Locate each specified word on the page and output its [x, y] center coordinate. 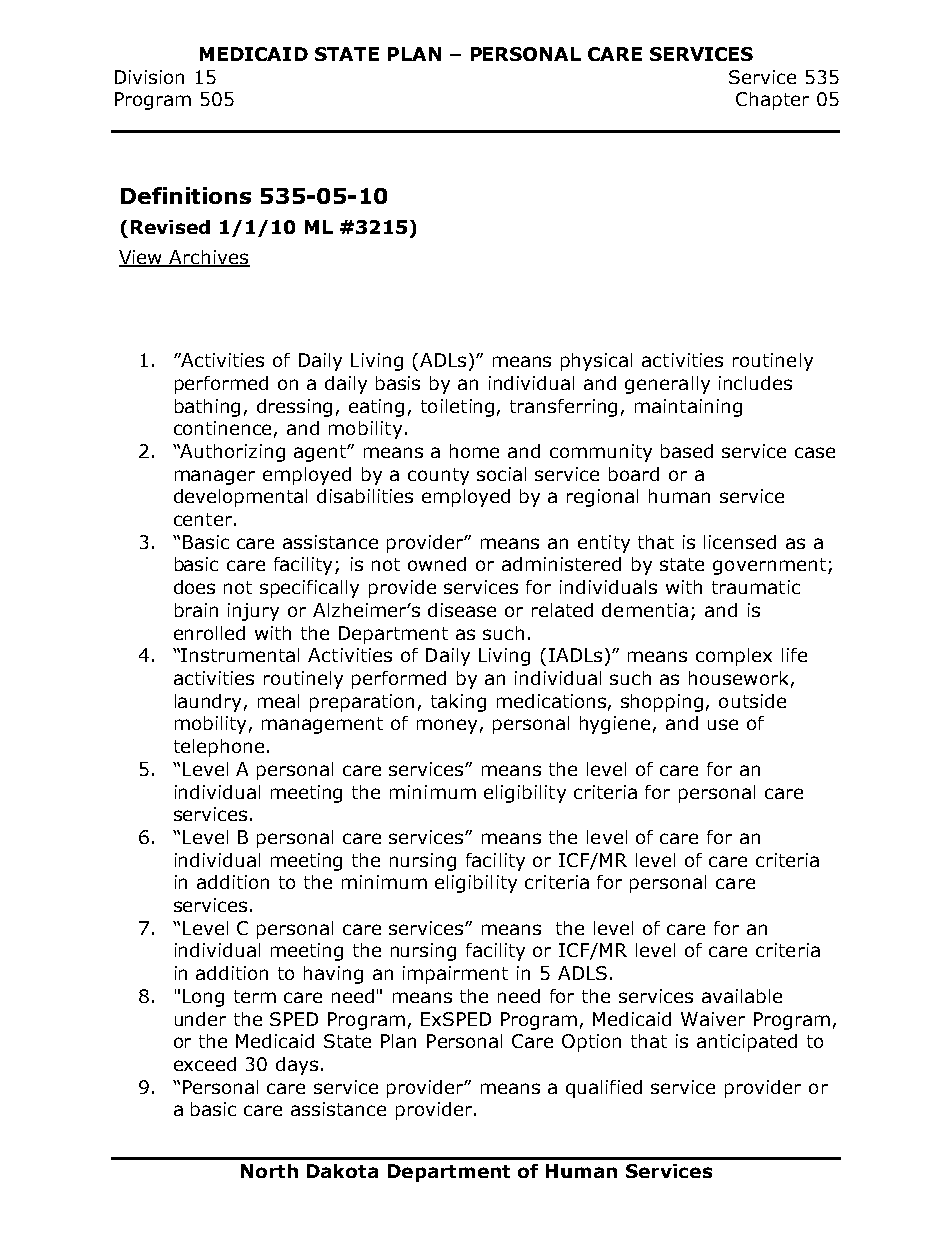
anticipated [747, 1043]
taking [458, 703]
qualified [604, 1089]
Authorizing [232, 453]
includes [755, 383]
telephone [219, 748]
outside [752, 701]
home [474, 451]
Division [149, 77]
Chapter [772, 101]
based [687, 451]
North [269, 1171]
